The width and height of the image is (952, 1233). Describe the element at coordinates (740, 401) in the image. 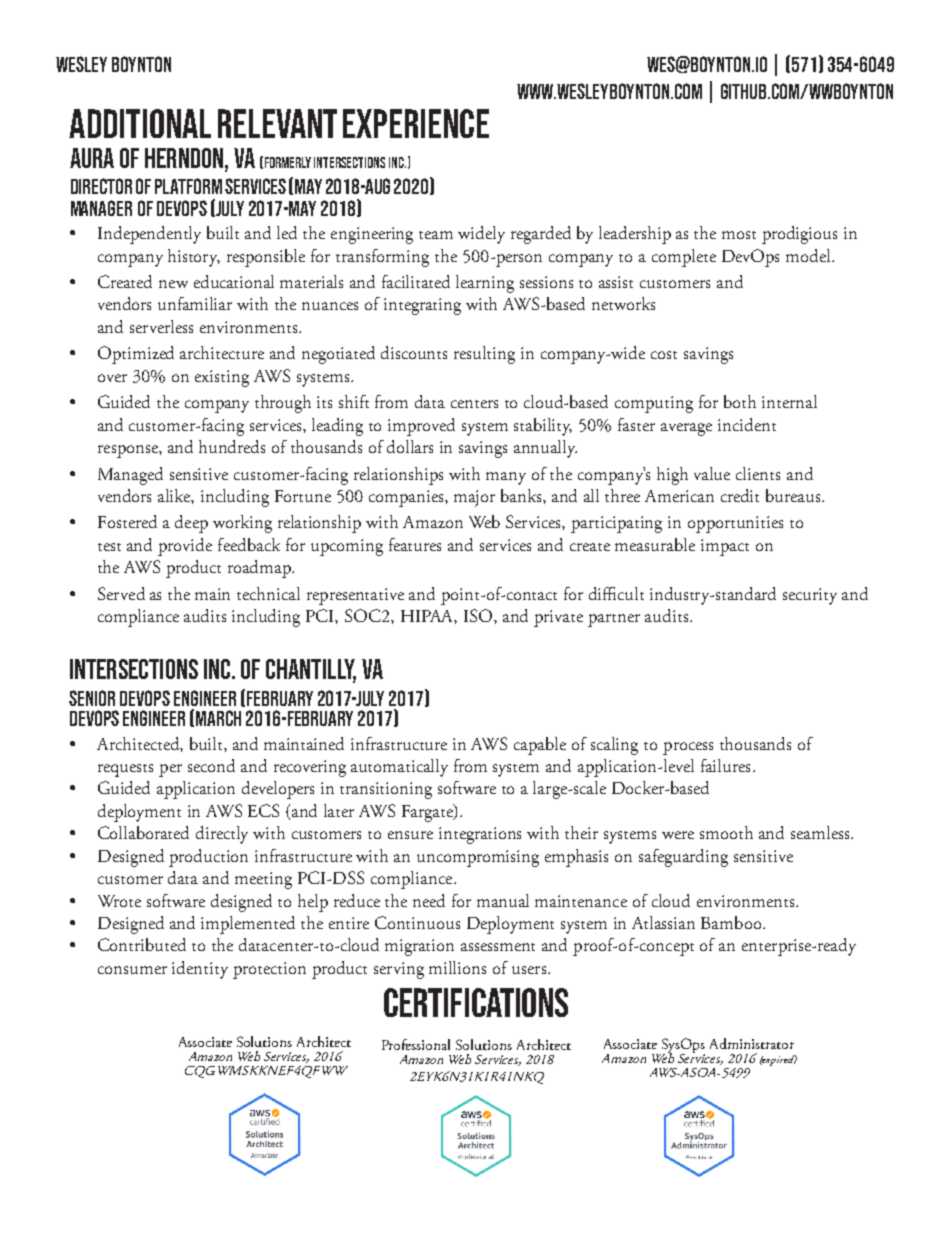

I see `both` at that location.
